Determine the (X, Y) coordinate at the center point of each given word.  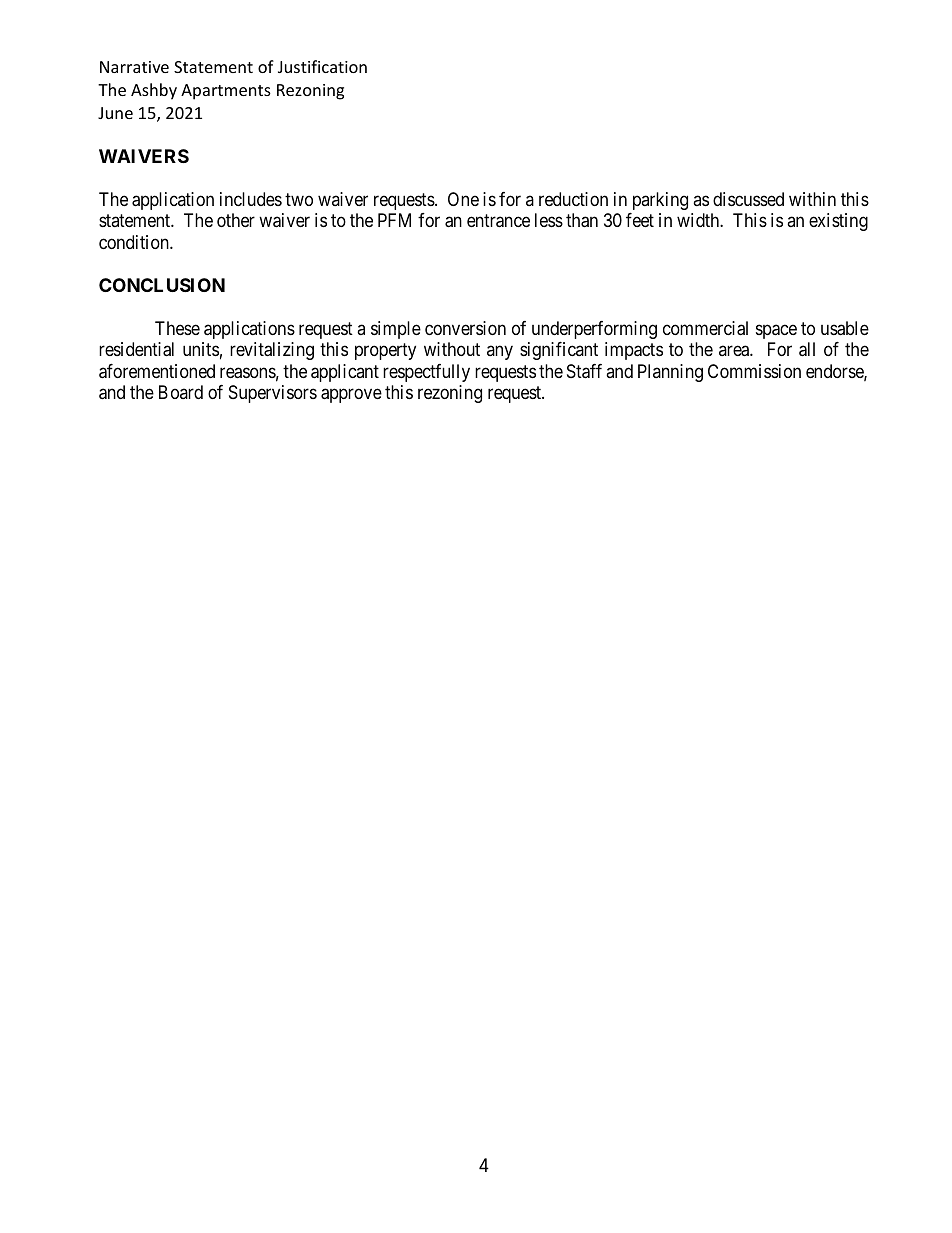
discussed (748, 199)
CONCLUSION (162, 285)
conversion (465, 328)
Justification (322, 66)
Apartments (226, 92)
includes (251, 199)
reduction (573, 199)
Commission (754, 371)
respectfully (426, 373)
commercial (705, 328)
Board (181, 392)
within (812, 199)
